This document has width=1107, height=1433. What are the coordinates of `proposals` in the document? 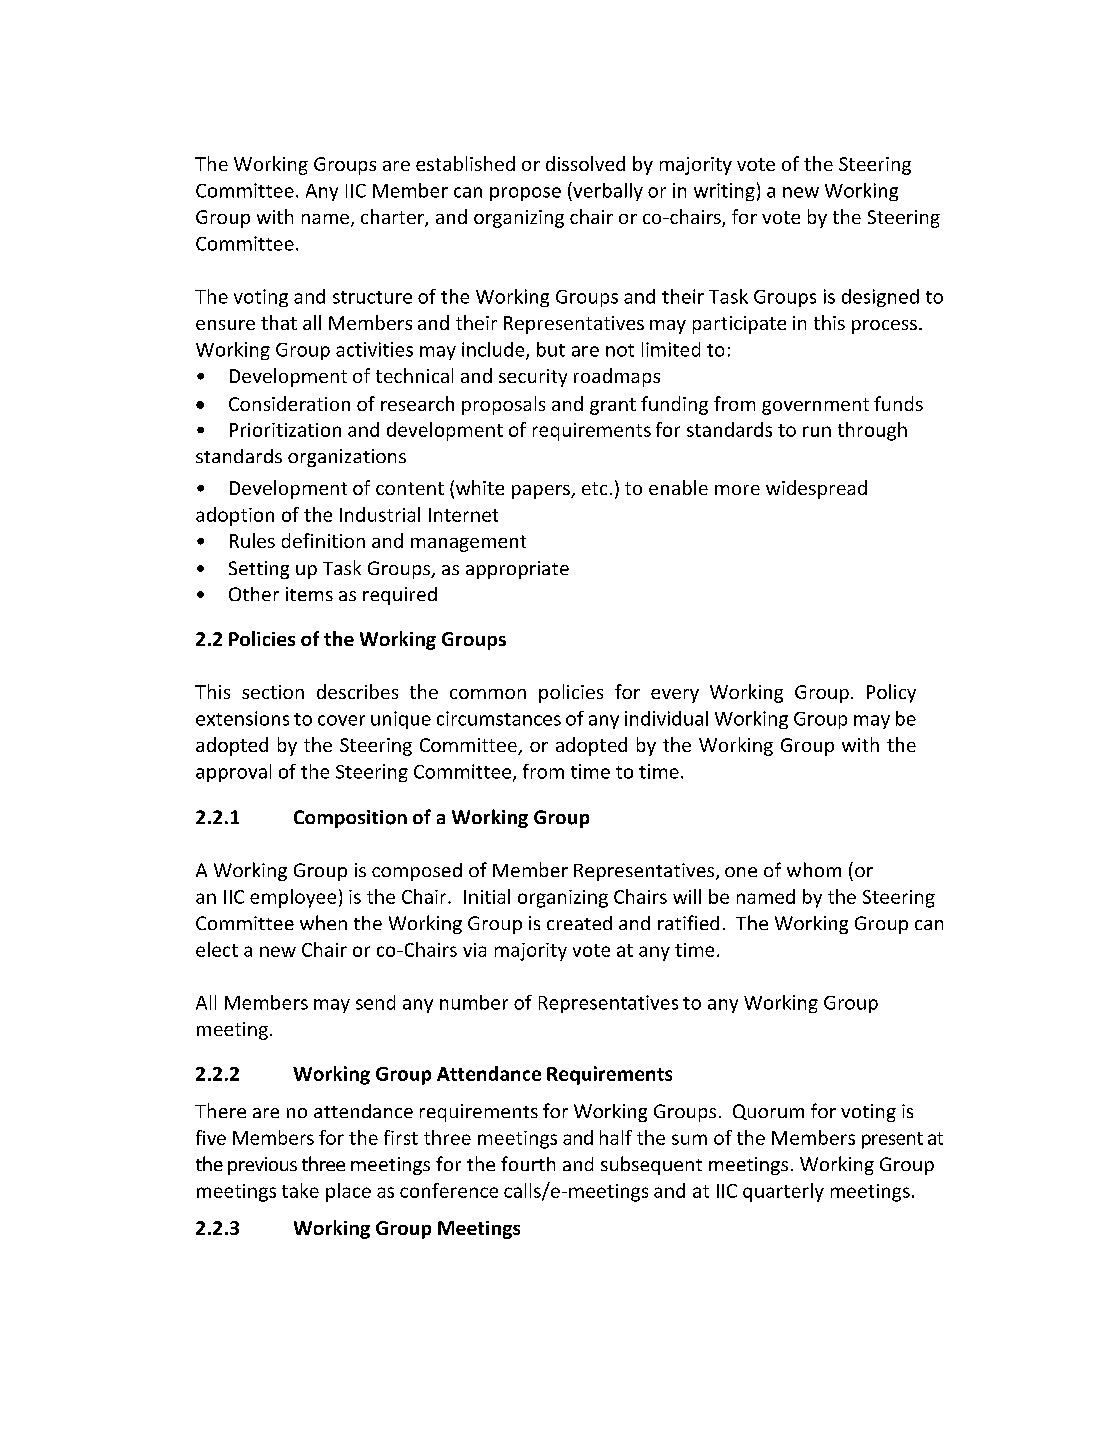 It's located at (503, 405).
